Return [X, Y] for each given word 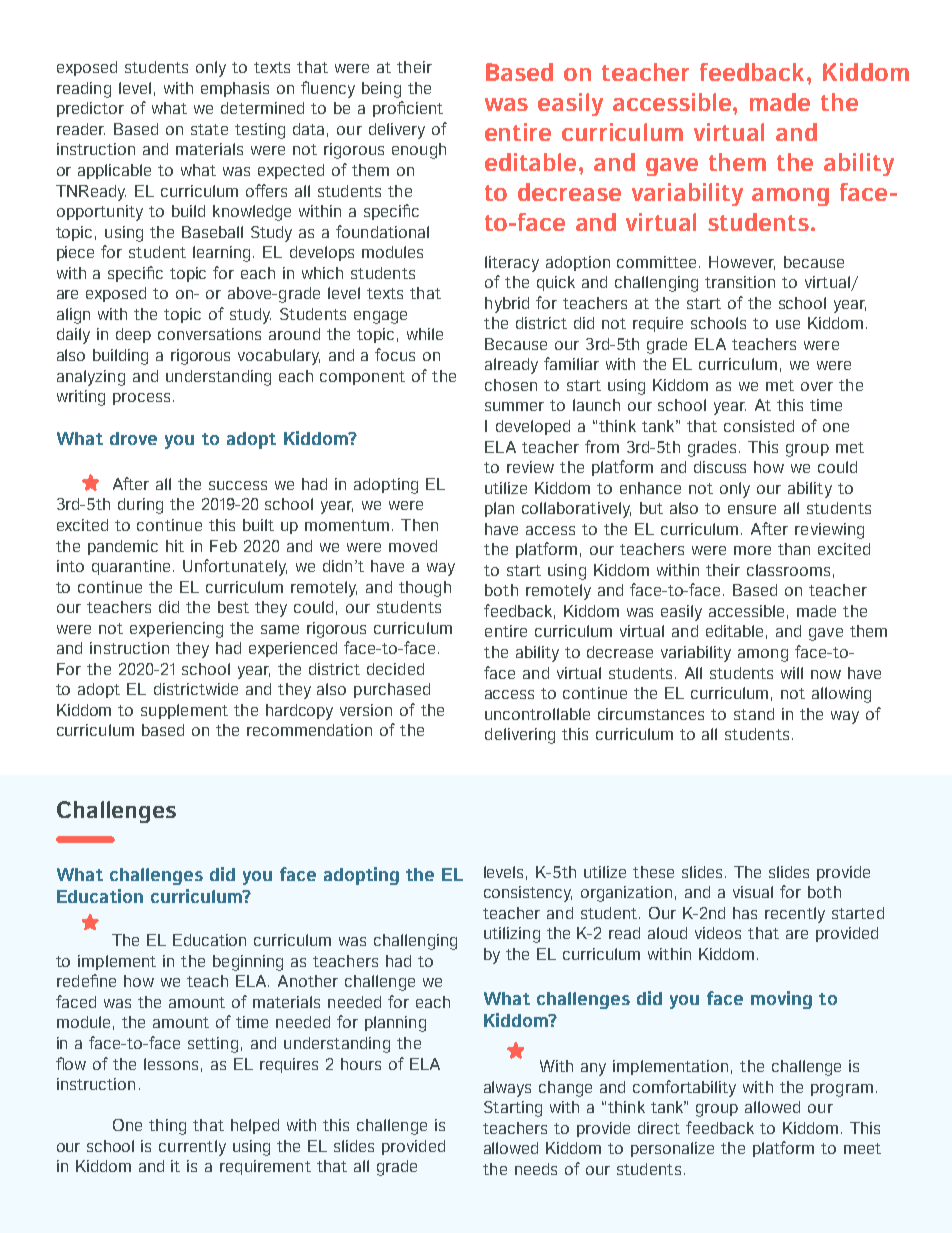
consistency [528, 894]
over [817, 386]
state [209, 129]
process [141, 399]
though [425, 589]
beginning [248, 963]
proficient [408, 109]
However [742, 263]
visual [753, 892]
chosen [511, 385]
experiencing [176, 630]
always [507, 1089]
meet [862, 1148]
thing [167, 1127]
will [792, 673]
